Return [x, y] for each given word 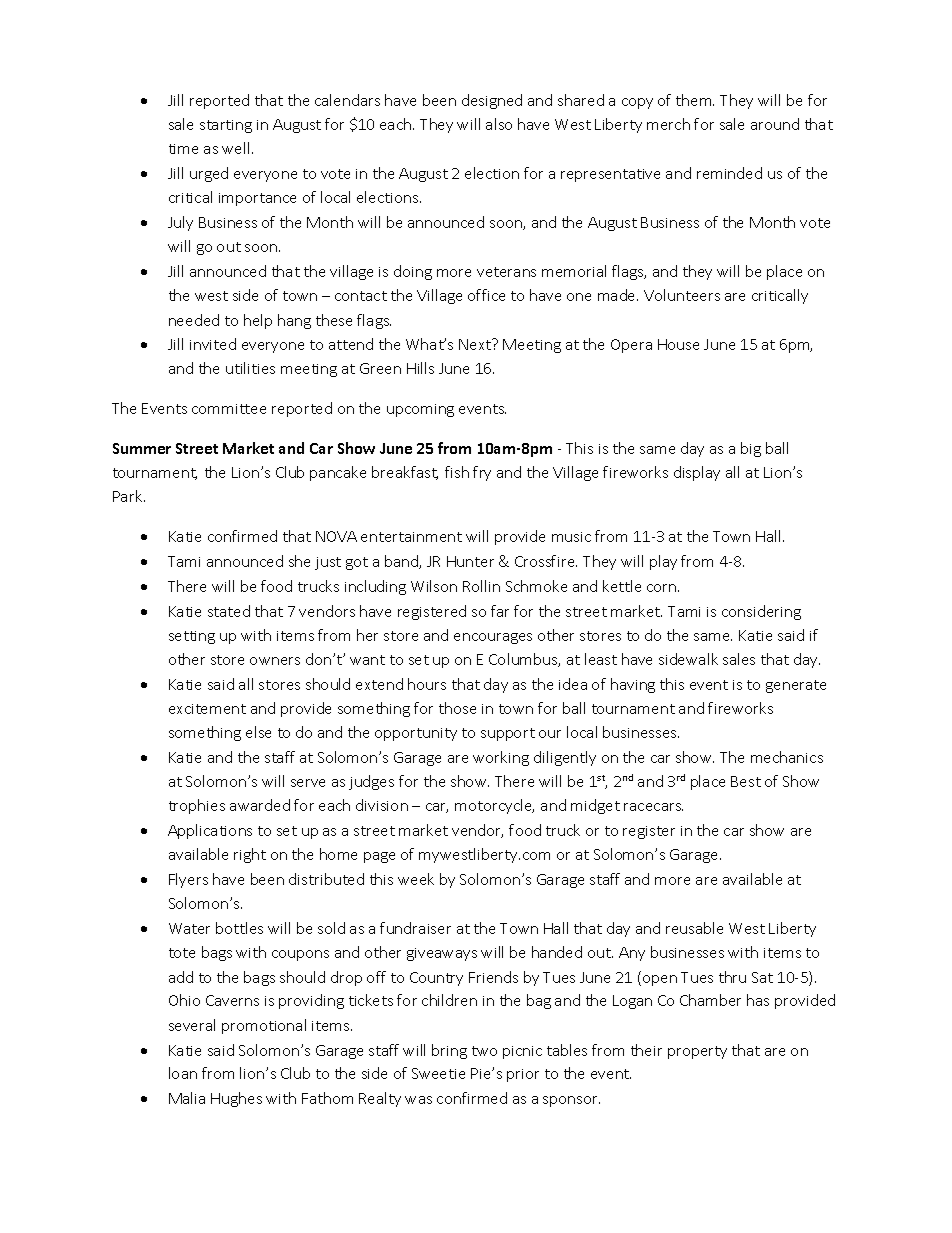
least [601, 659]
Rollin [481, 586]
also [499, 124]
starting [226, 126]
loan [183, 1073]
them [695, 100]
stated [229, 611]
